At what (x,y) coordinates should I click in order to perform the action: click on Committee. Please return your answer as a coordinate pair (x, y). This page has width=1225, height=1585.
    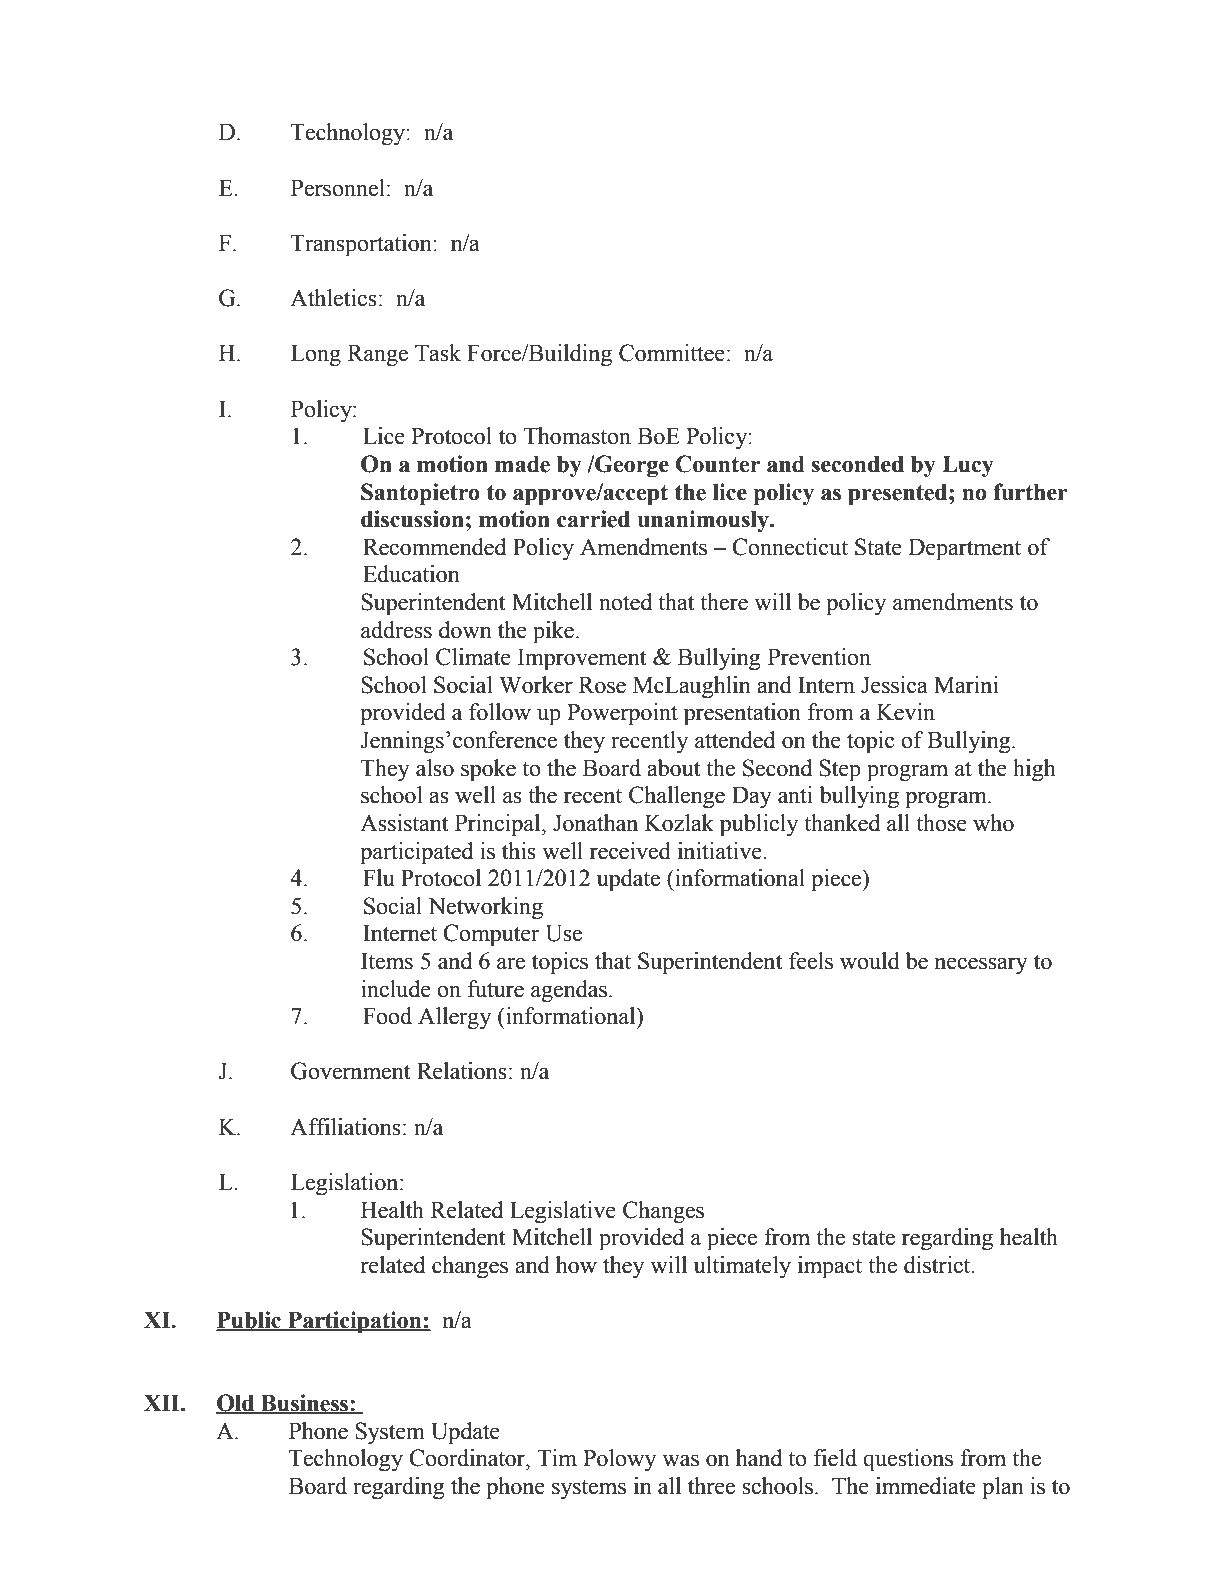
    Looking at the image, I should click on (672, 353).
